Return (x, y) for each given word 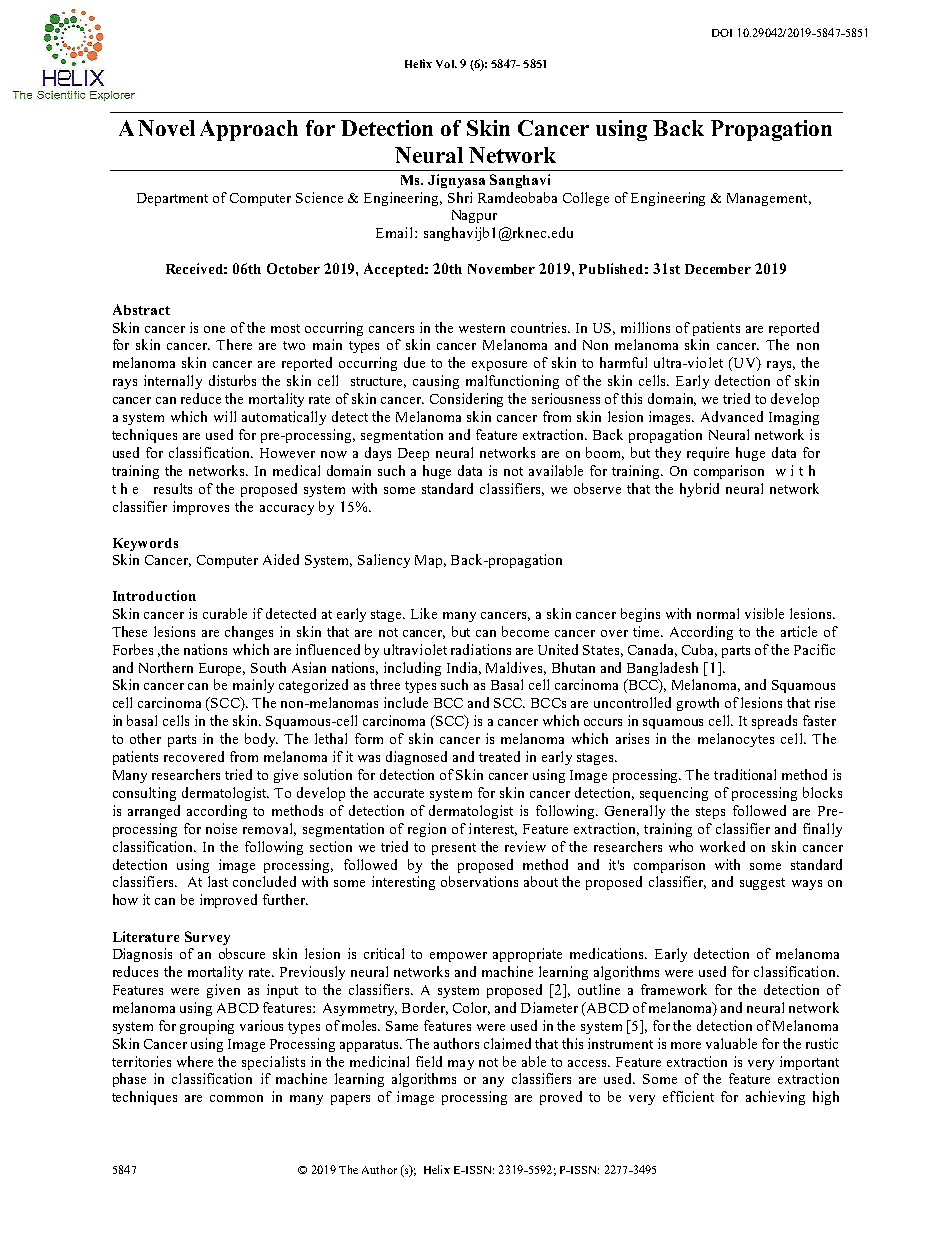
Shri (460, 197)
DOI (722, 33)
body (261, 740)
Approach (249, 130)
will (225, 416)
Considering (466, 400)
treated (499, 756)
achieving (775, 1098)
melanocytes (736, 740)
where (195, 1061)
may (461, 1065)
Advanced (732, 416)
